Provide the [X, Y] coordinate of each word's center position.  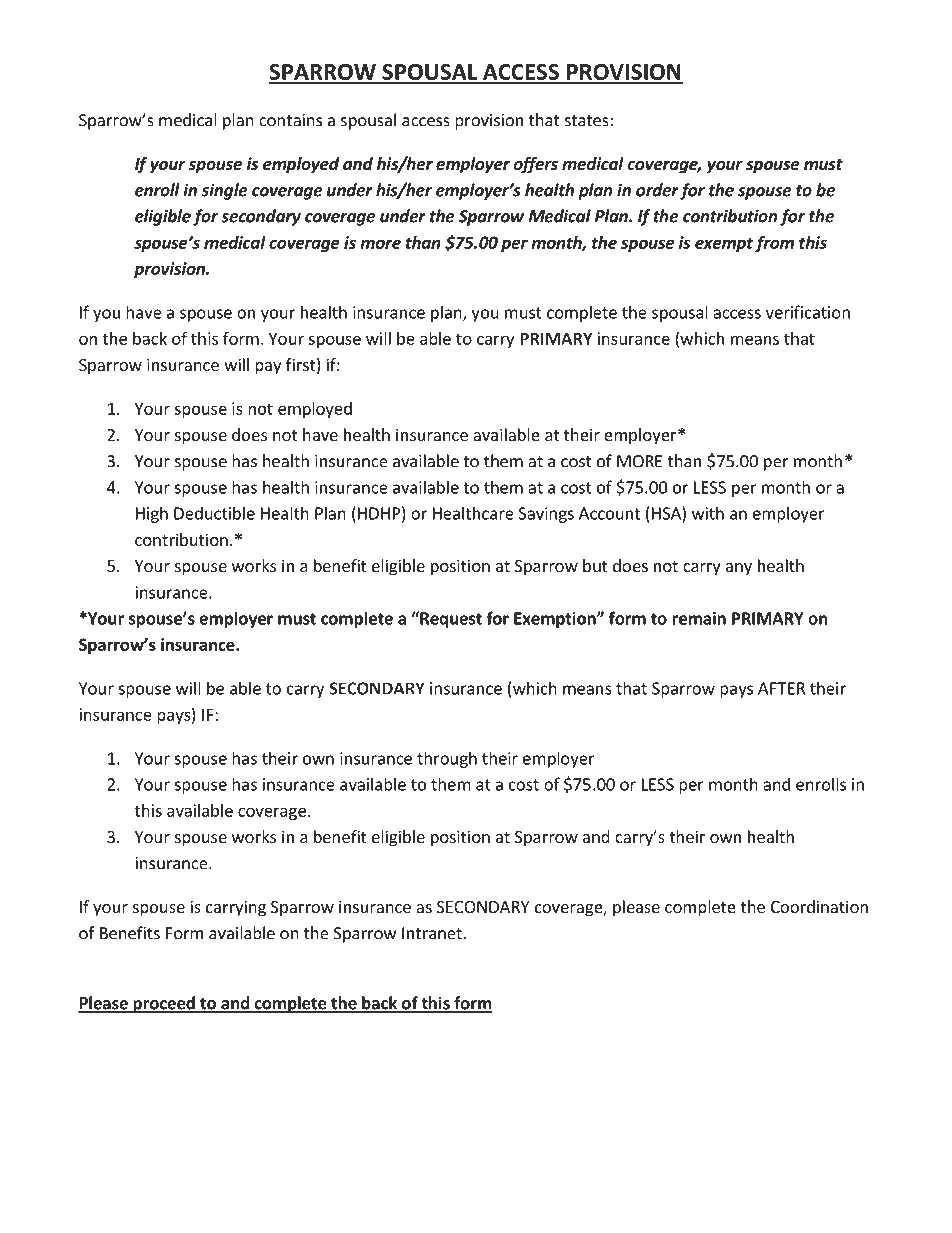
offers [536, 165]
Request [450, 619]
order [657, 190]
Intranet [432, 933]
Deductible [214, 513]
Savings [546, 515]
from [774, 243]
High [152, 514]
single [225, 191]
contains [290, 120]
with [708, 513]
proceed [164, 1004]
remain [699, 618]
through [447, 759]
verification [808, 312]
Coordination [819, 906]
